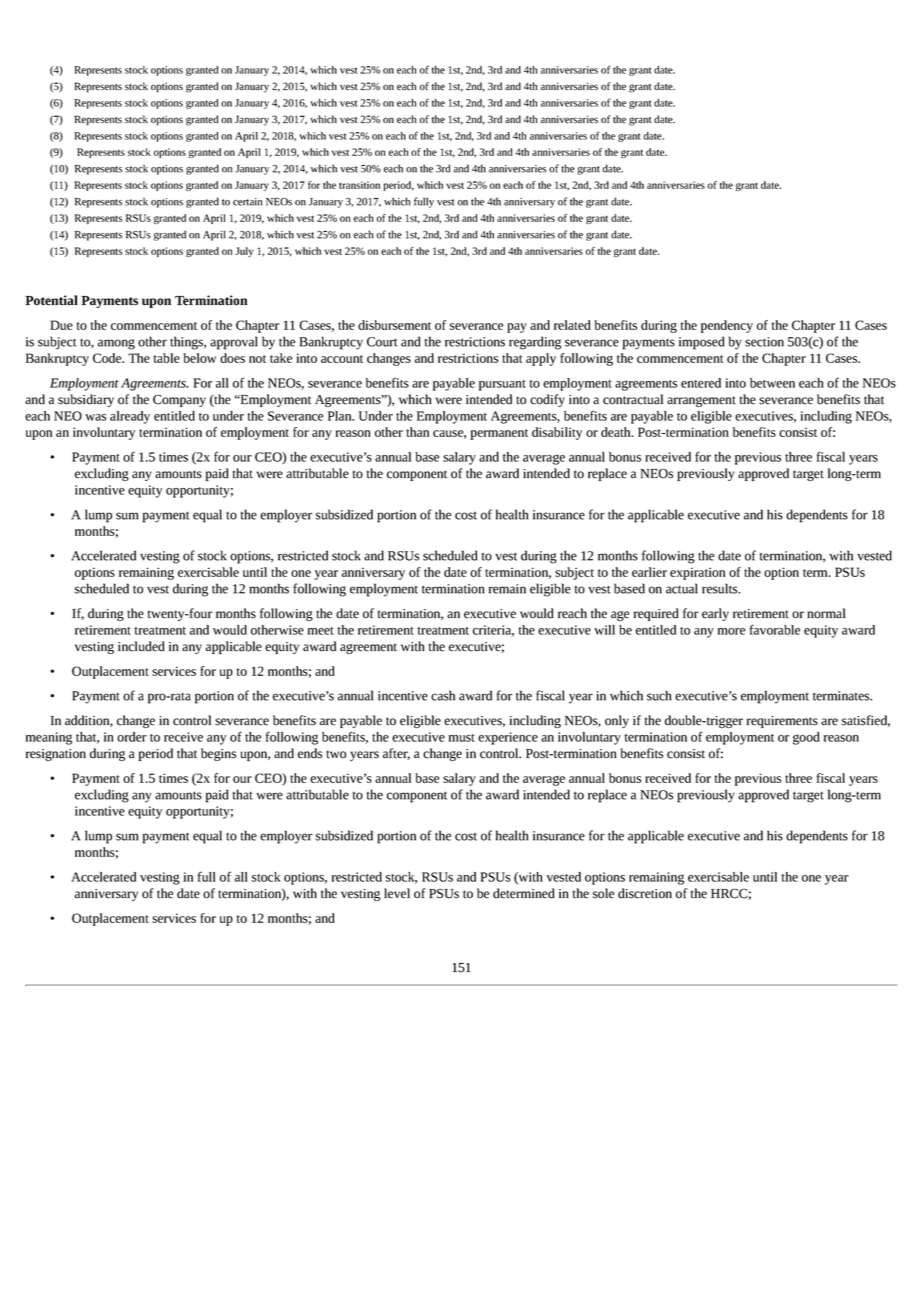 The width and height of the image is (924, 1308). Describe the element at coordinates (701, 401) in the image. I see `arrangement` at that location.
